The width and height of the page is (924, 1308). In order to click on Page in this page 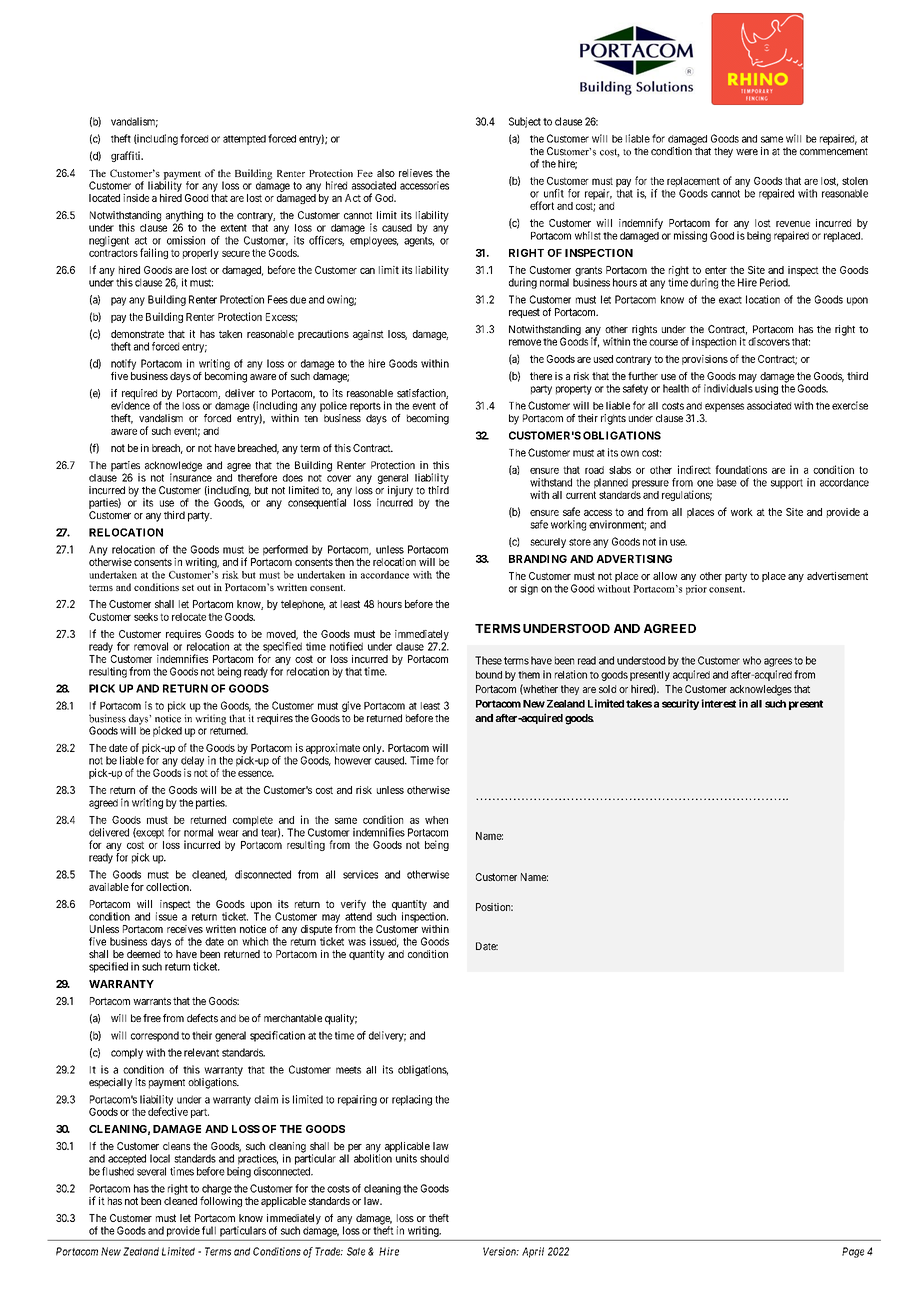, I will do `click(853, 1252)`.
